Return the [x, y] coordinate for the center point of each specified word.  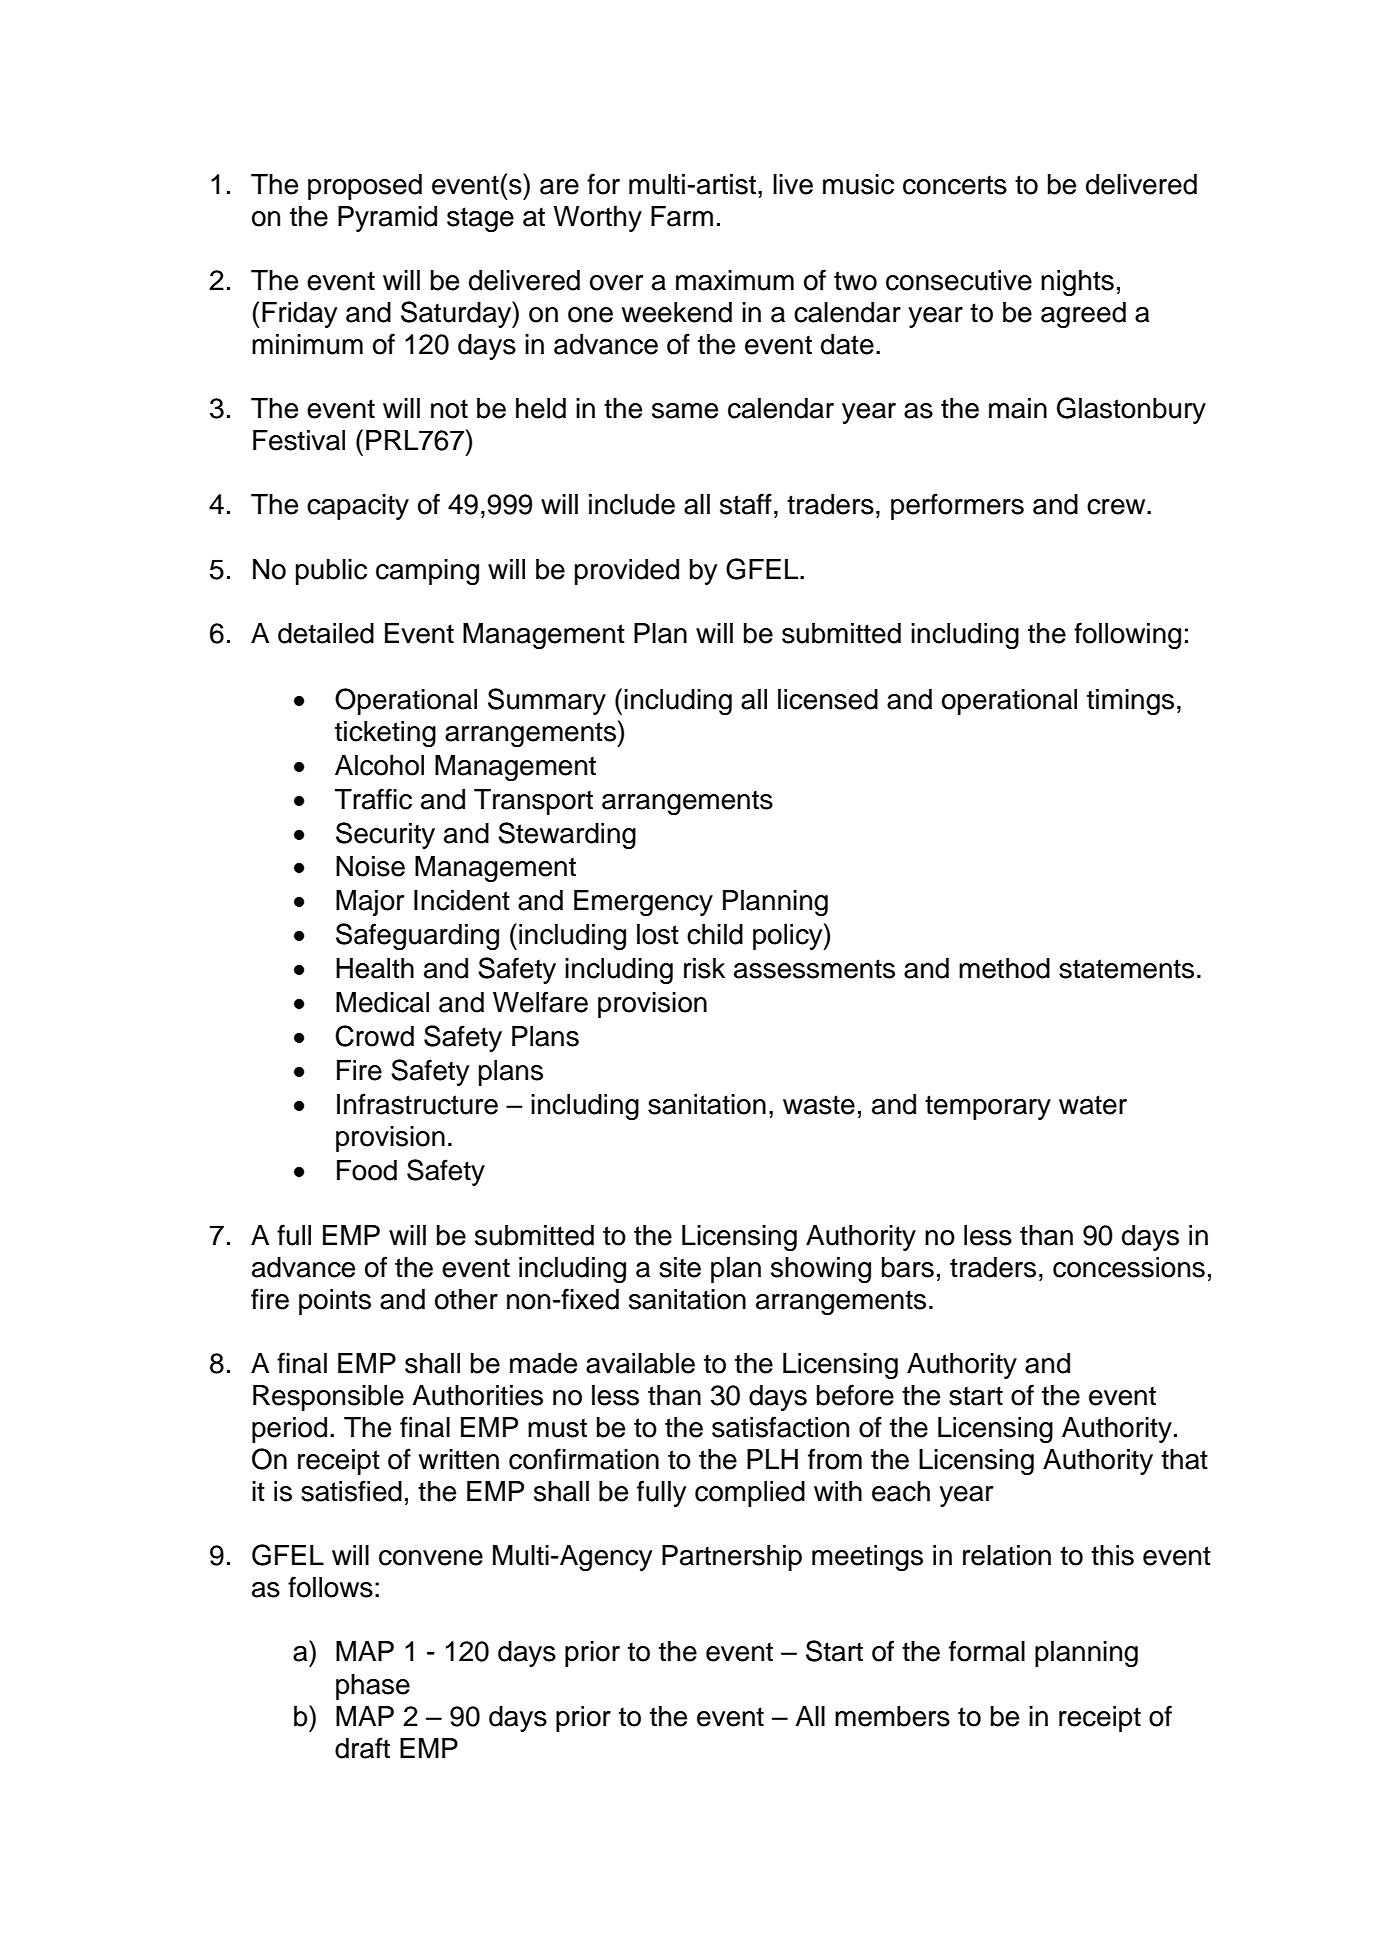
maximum [735, 280]
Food [367, 1170]
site [680, 1267]
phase [373, 1687]
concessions [1129, 1267]
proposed [365, 187]
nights [1077, 283]
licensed [828, 699]
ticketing [385, 734]
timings [1130, 702]
